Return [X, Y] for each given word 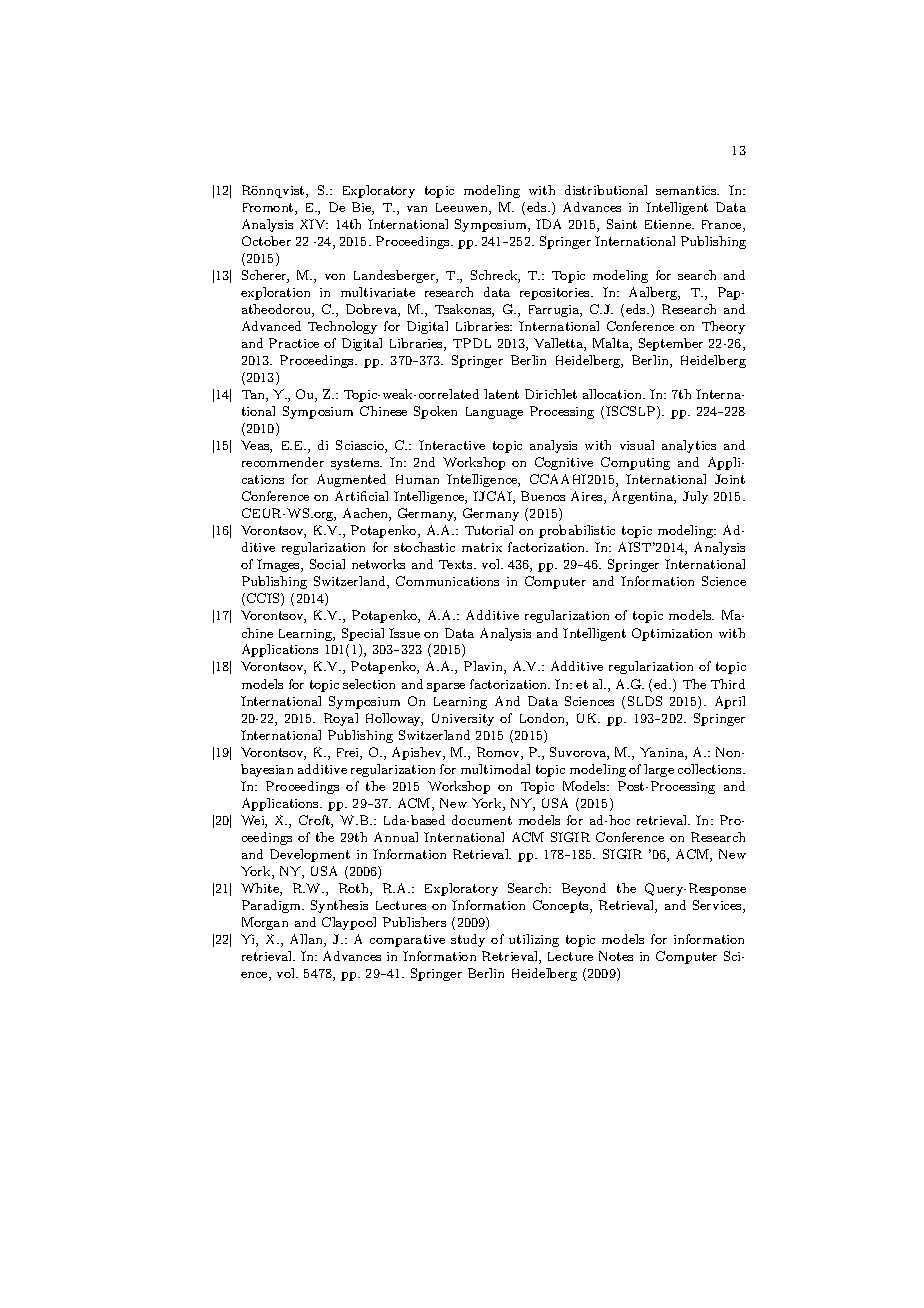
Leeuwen [463, 209]
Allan [307, 940]
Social [327, 564]
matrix [482, 547]
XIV [314, 224]
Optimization [672, 634]
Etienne [669, 224]
